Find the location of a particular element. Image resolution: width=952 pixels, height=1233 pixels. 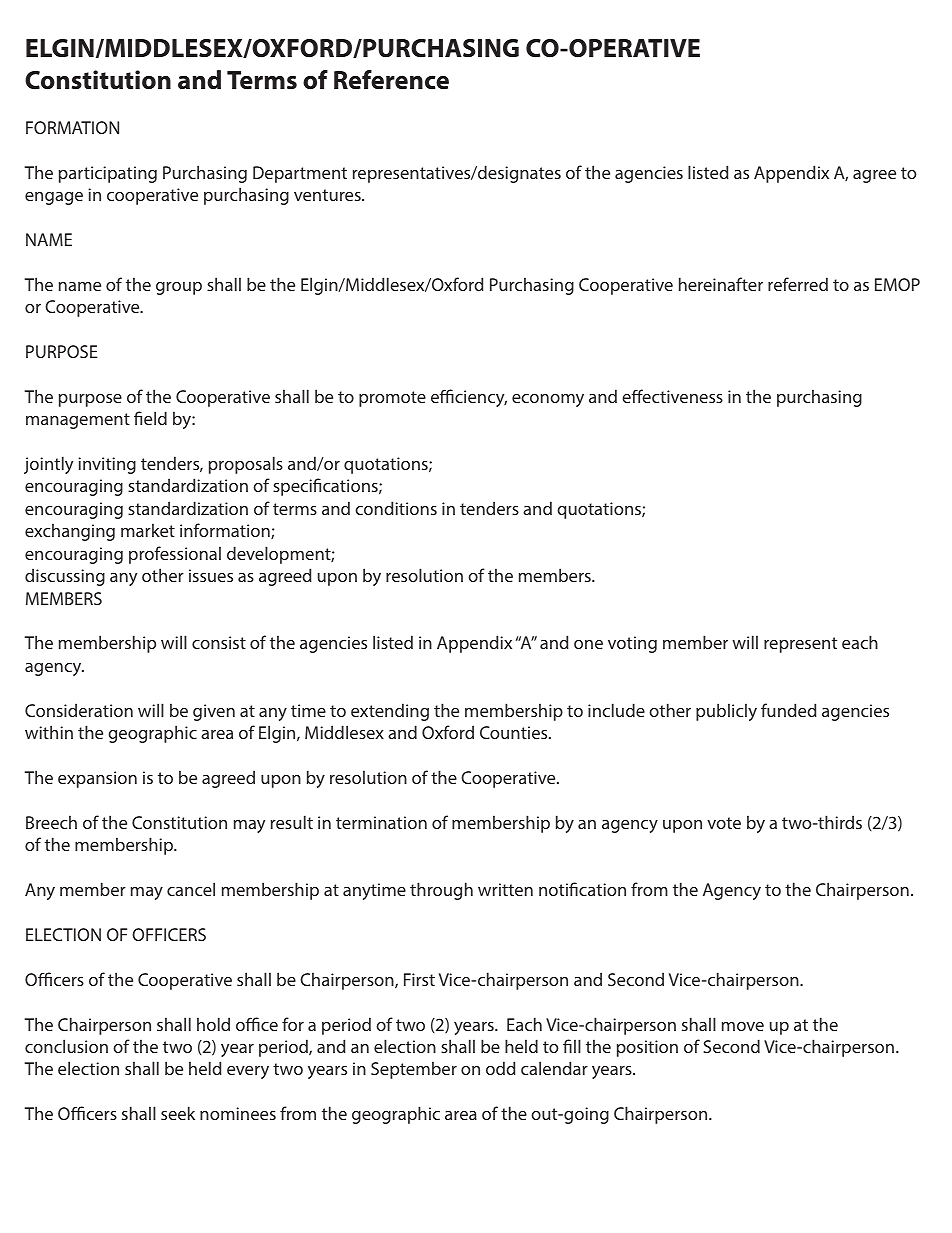

participating is located at coordinates (108, 174).
